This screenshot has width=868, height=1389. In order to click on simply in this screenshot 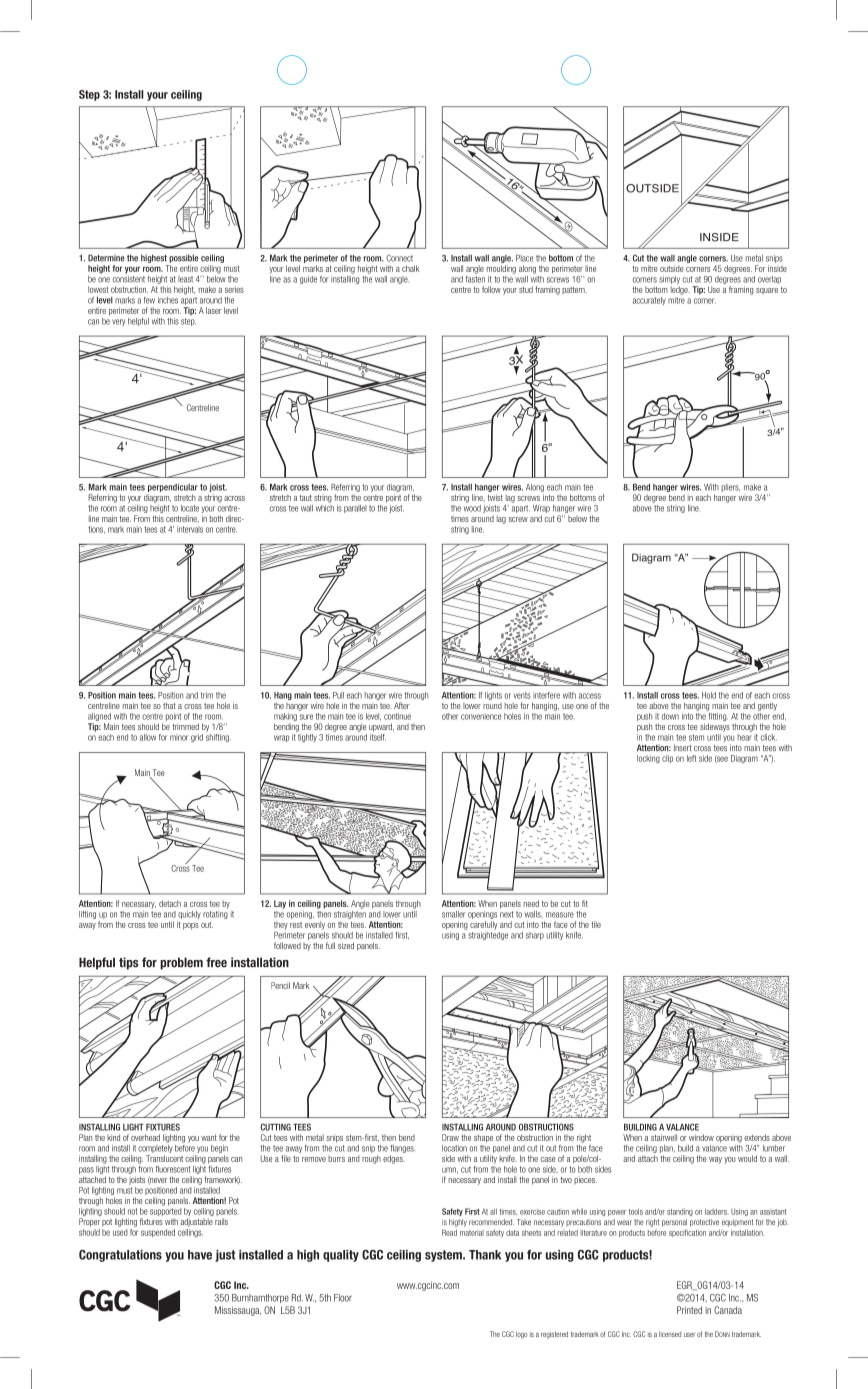, I will do `click(669, 280)`.
